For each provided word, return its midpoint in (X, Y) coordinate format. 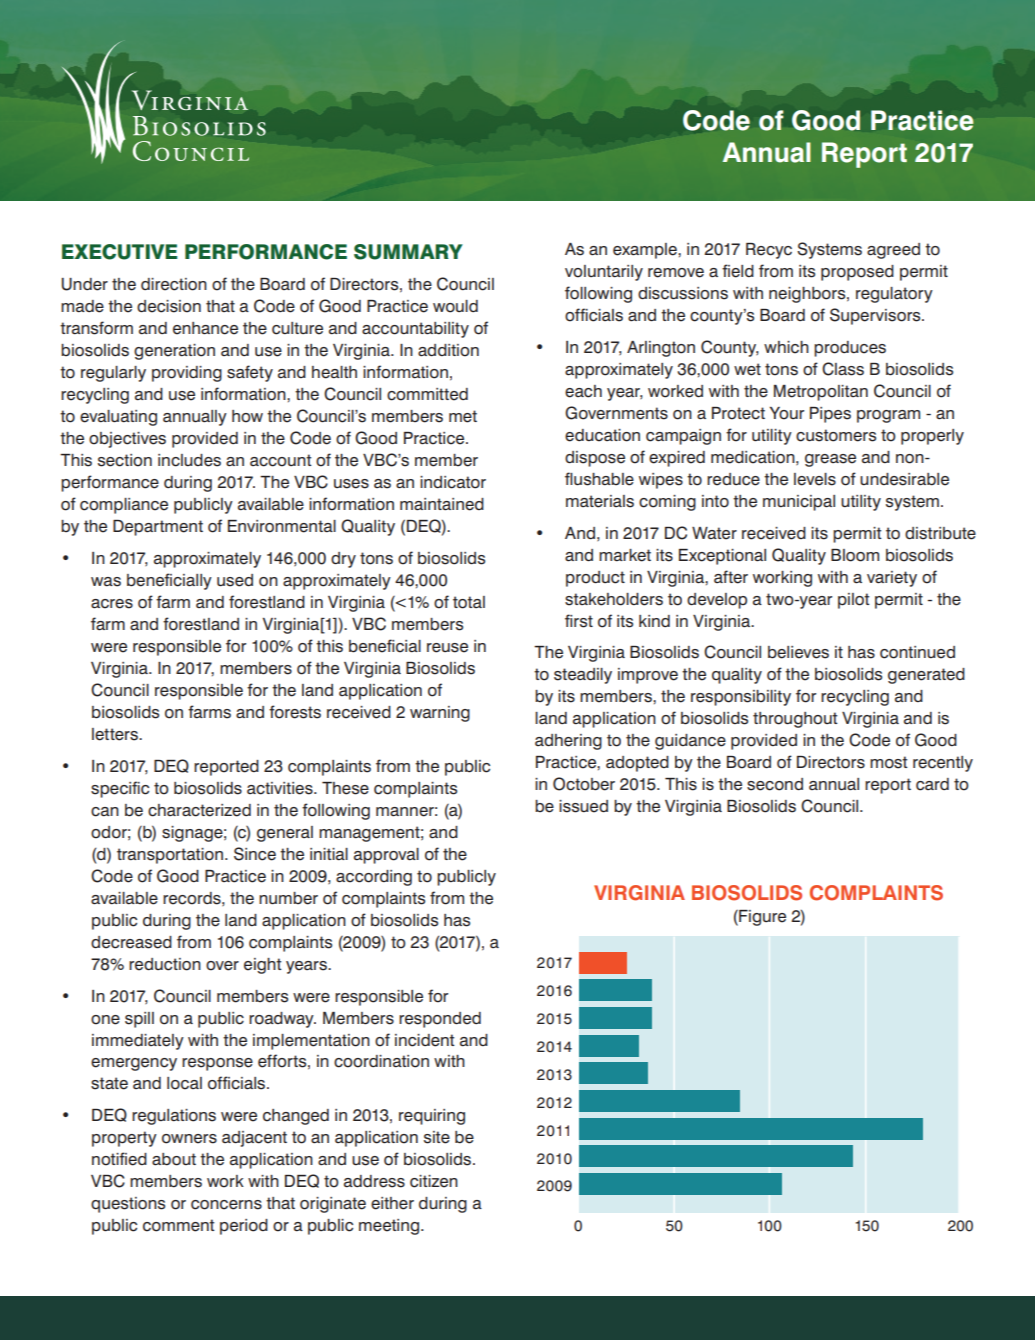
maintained (442, 504)
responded (440, 1020)
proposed (857, 273)
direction (174, 284)
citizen (434, 1181)
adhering (568, 742)
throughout (795, 720)
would (455, 306)
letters (116, 734)
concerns (226, 1205)
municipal (799, 503)
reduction (165, 964)
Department (158, 528)
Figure (761, 918)
